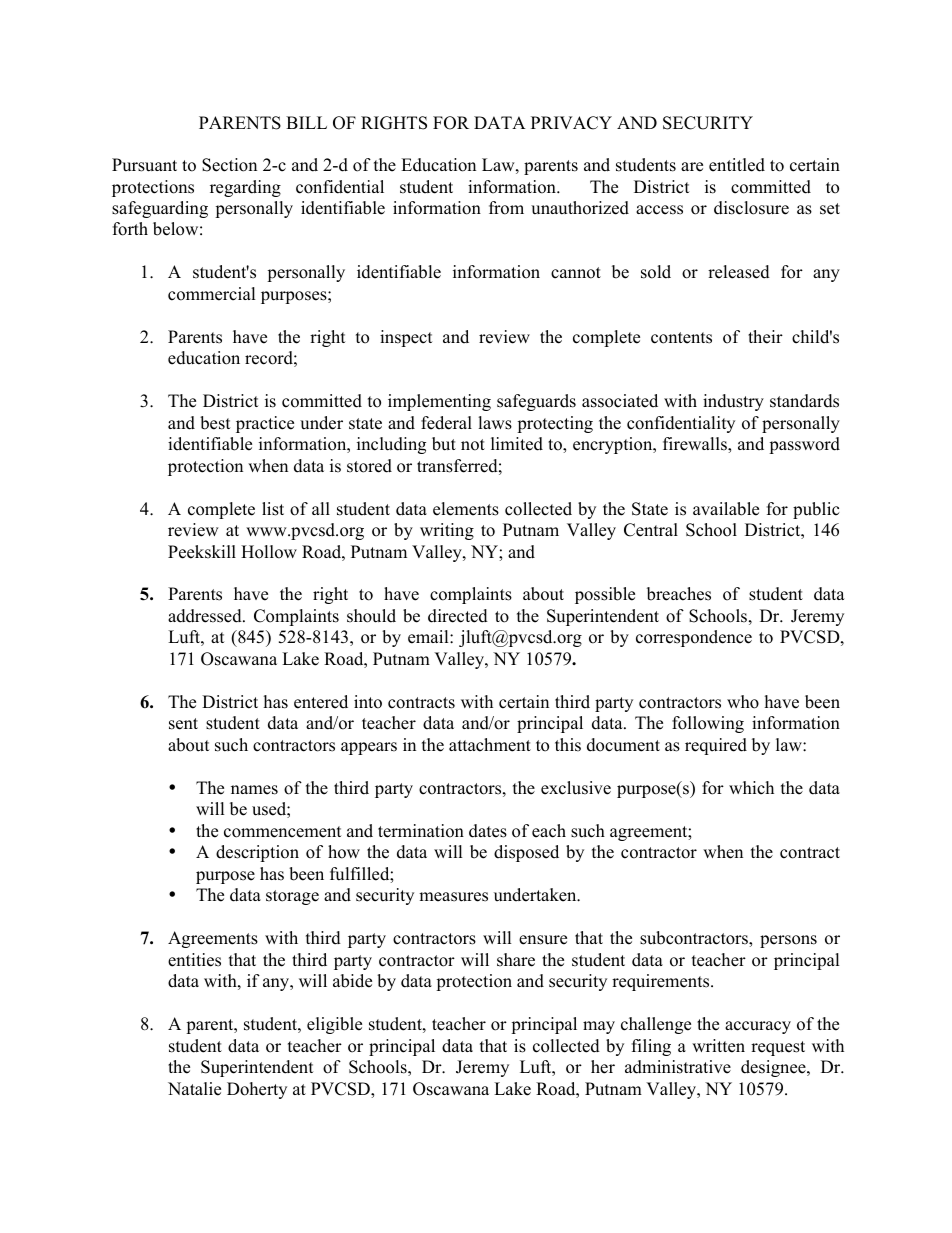 This image has height=1233, width=952. Describe the element at coordinates (215, 423) in the image. I see `best` at that location.
